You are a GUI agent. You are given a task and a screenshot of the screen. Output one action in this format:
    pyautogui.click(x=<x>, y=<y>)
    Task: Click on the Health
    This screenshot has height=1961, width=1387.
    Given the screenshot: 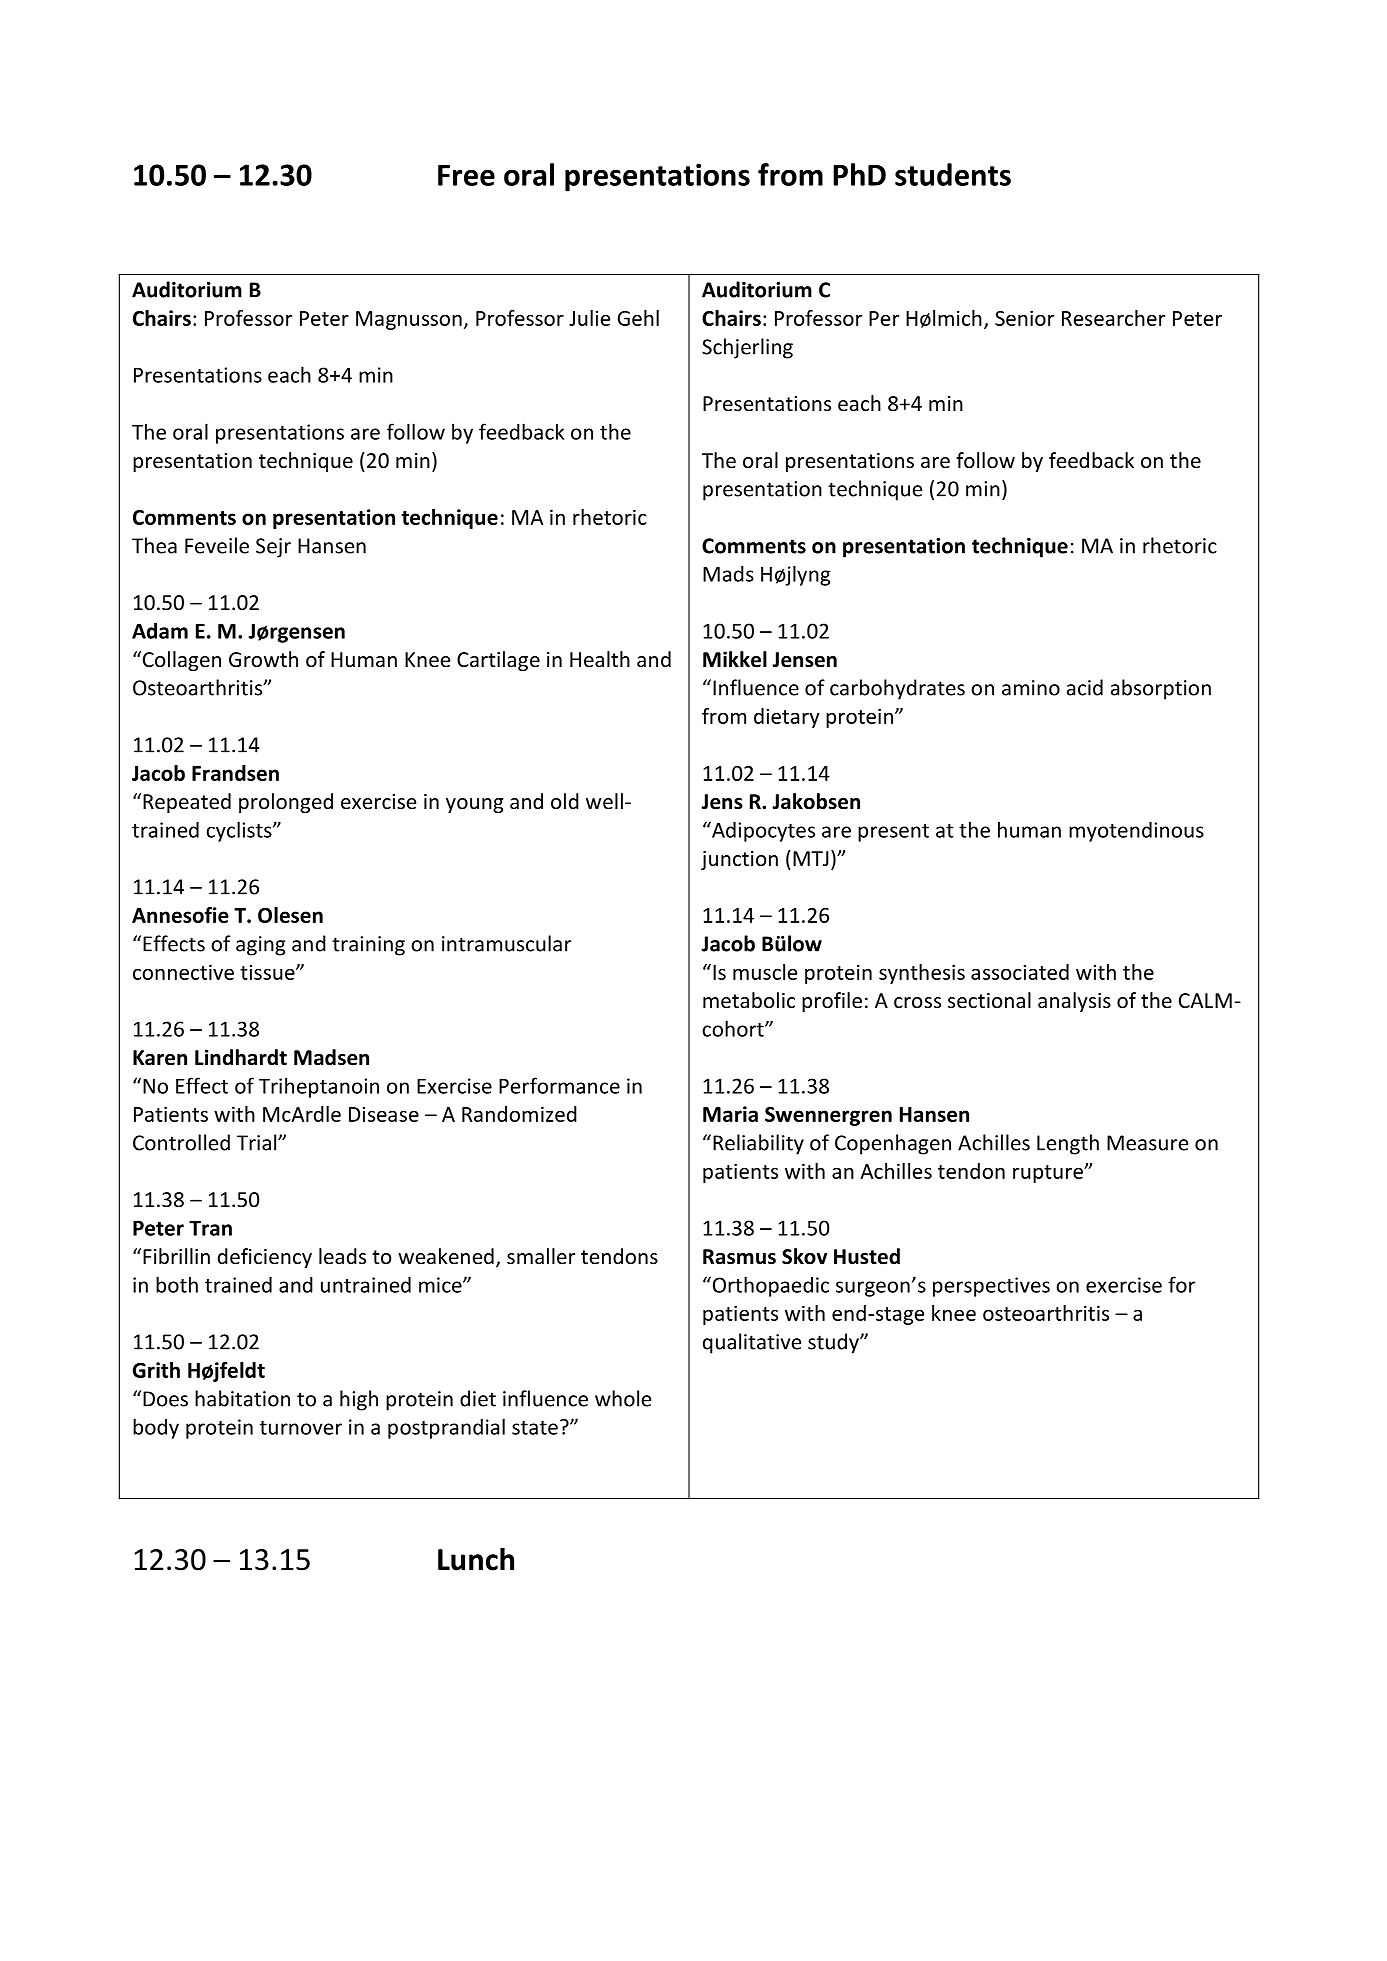 What is the action you would take?
    pyautogui.click(x=600, y=659)
